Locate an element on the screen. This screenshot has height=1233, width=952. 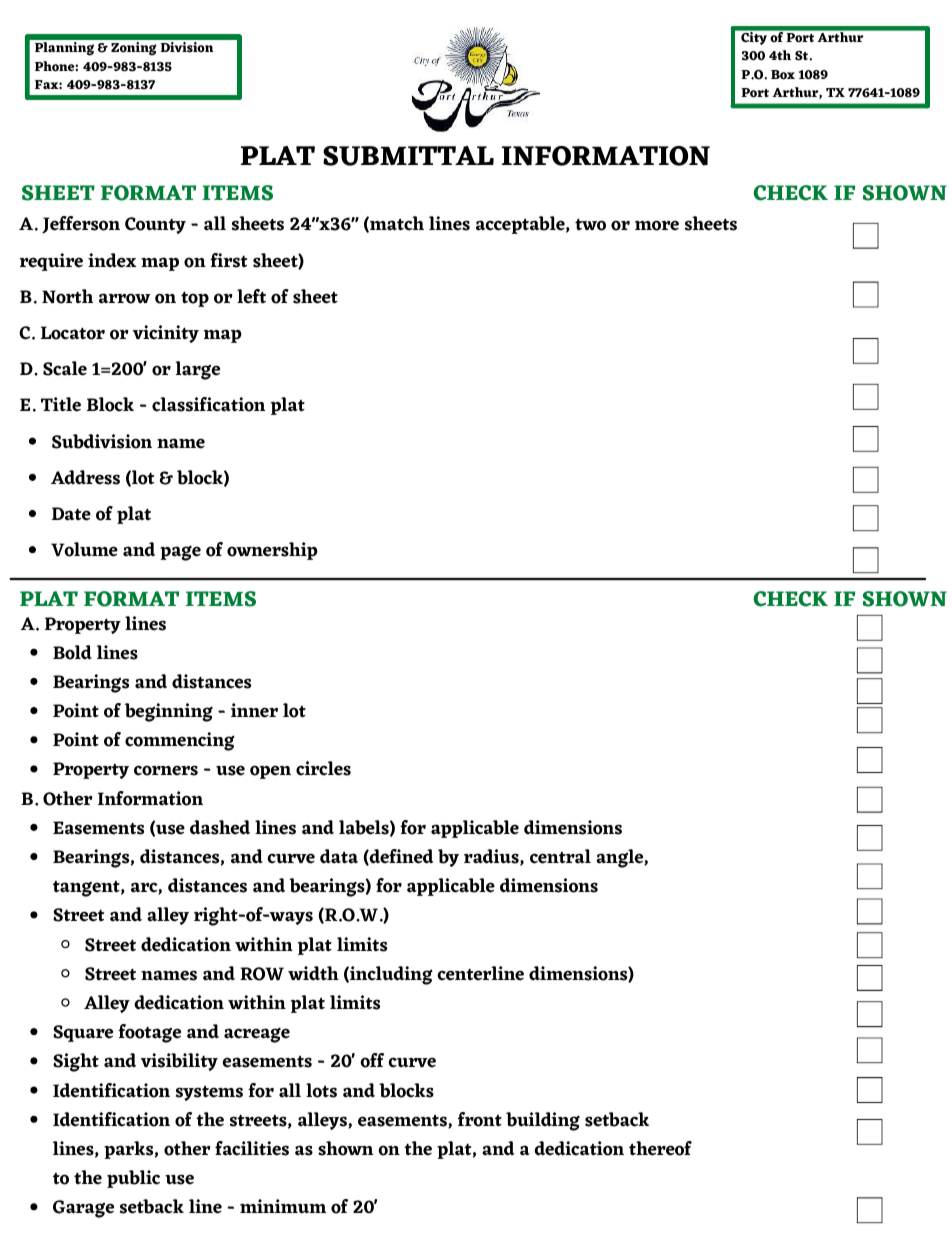
data is located at coordinates (339, 856).
